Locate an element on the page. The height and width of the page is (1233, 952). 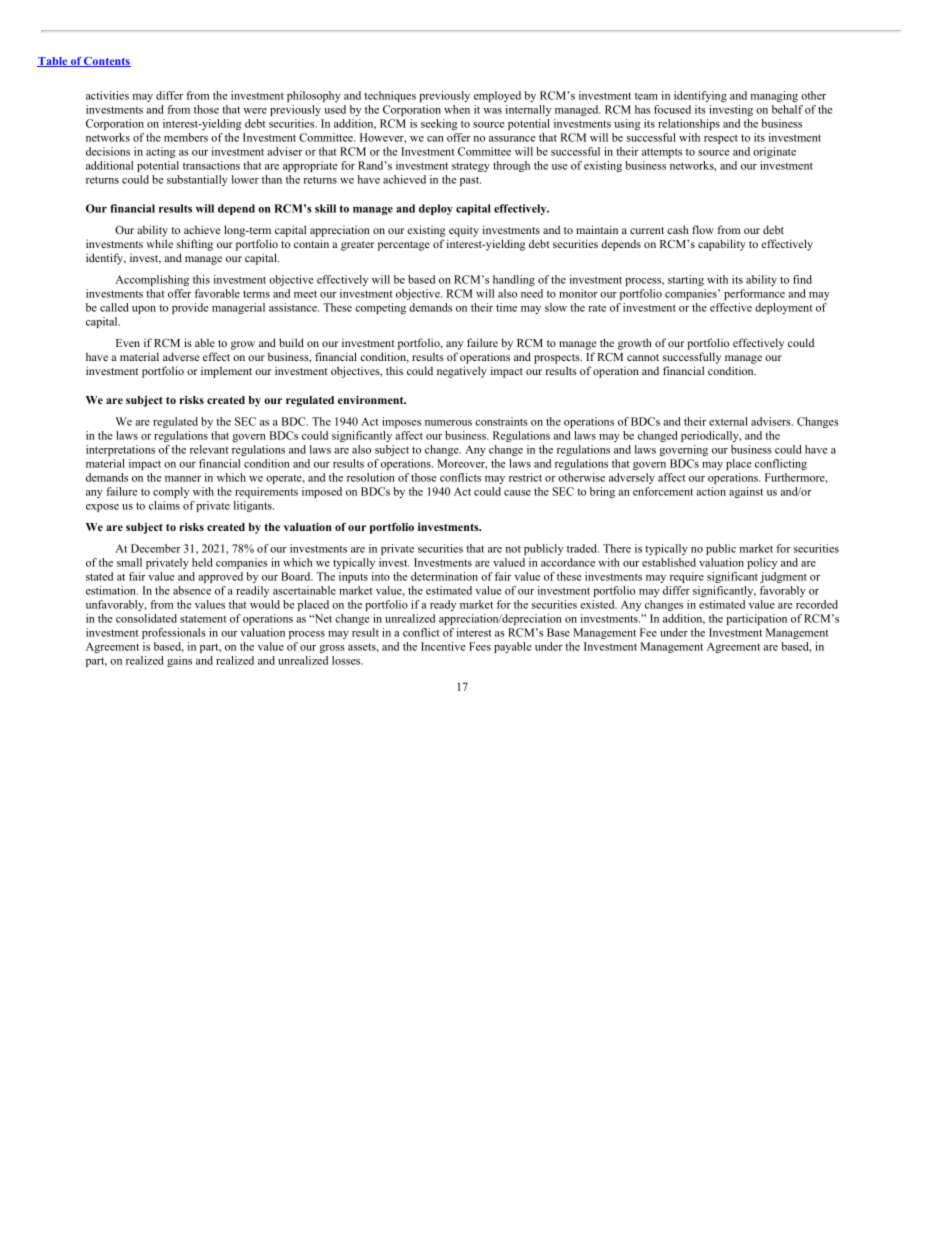
negatively is located at coordinates (462, 372).
